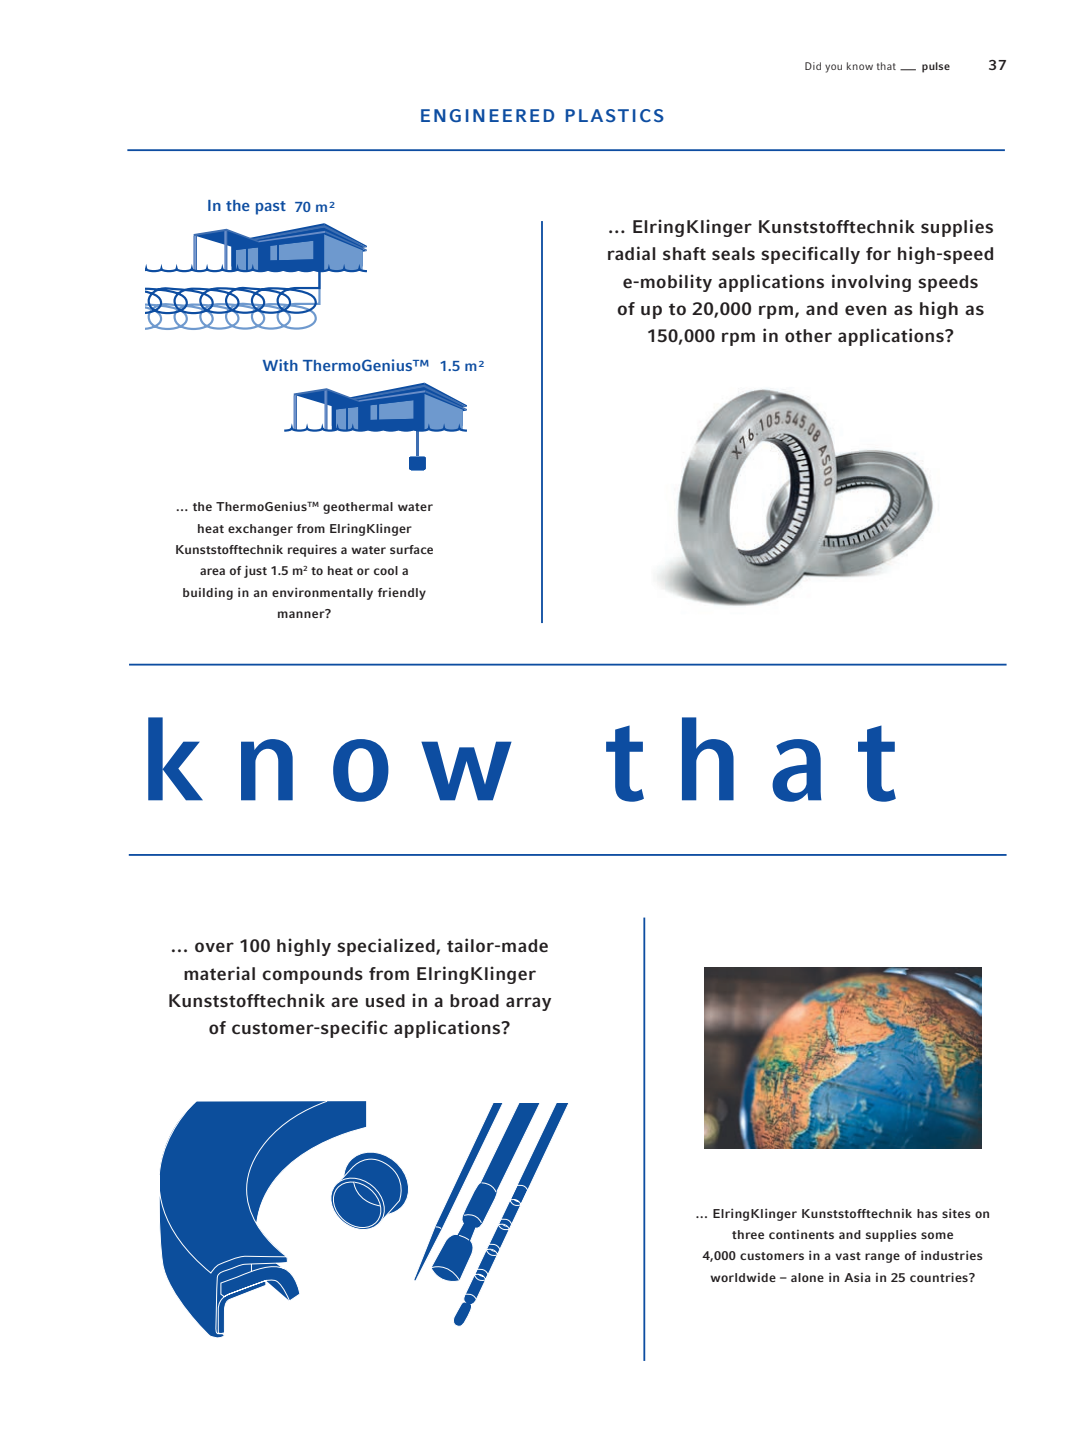  I want to click on surface, so click(411, 549).
